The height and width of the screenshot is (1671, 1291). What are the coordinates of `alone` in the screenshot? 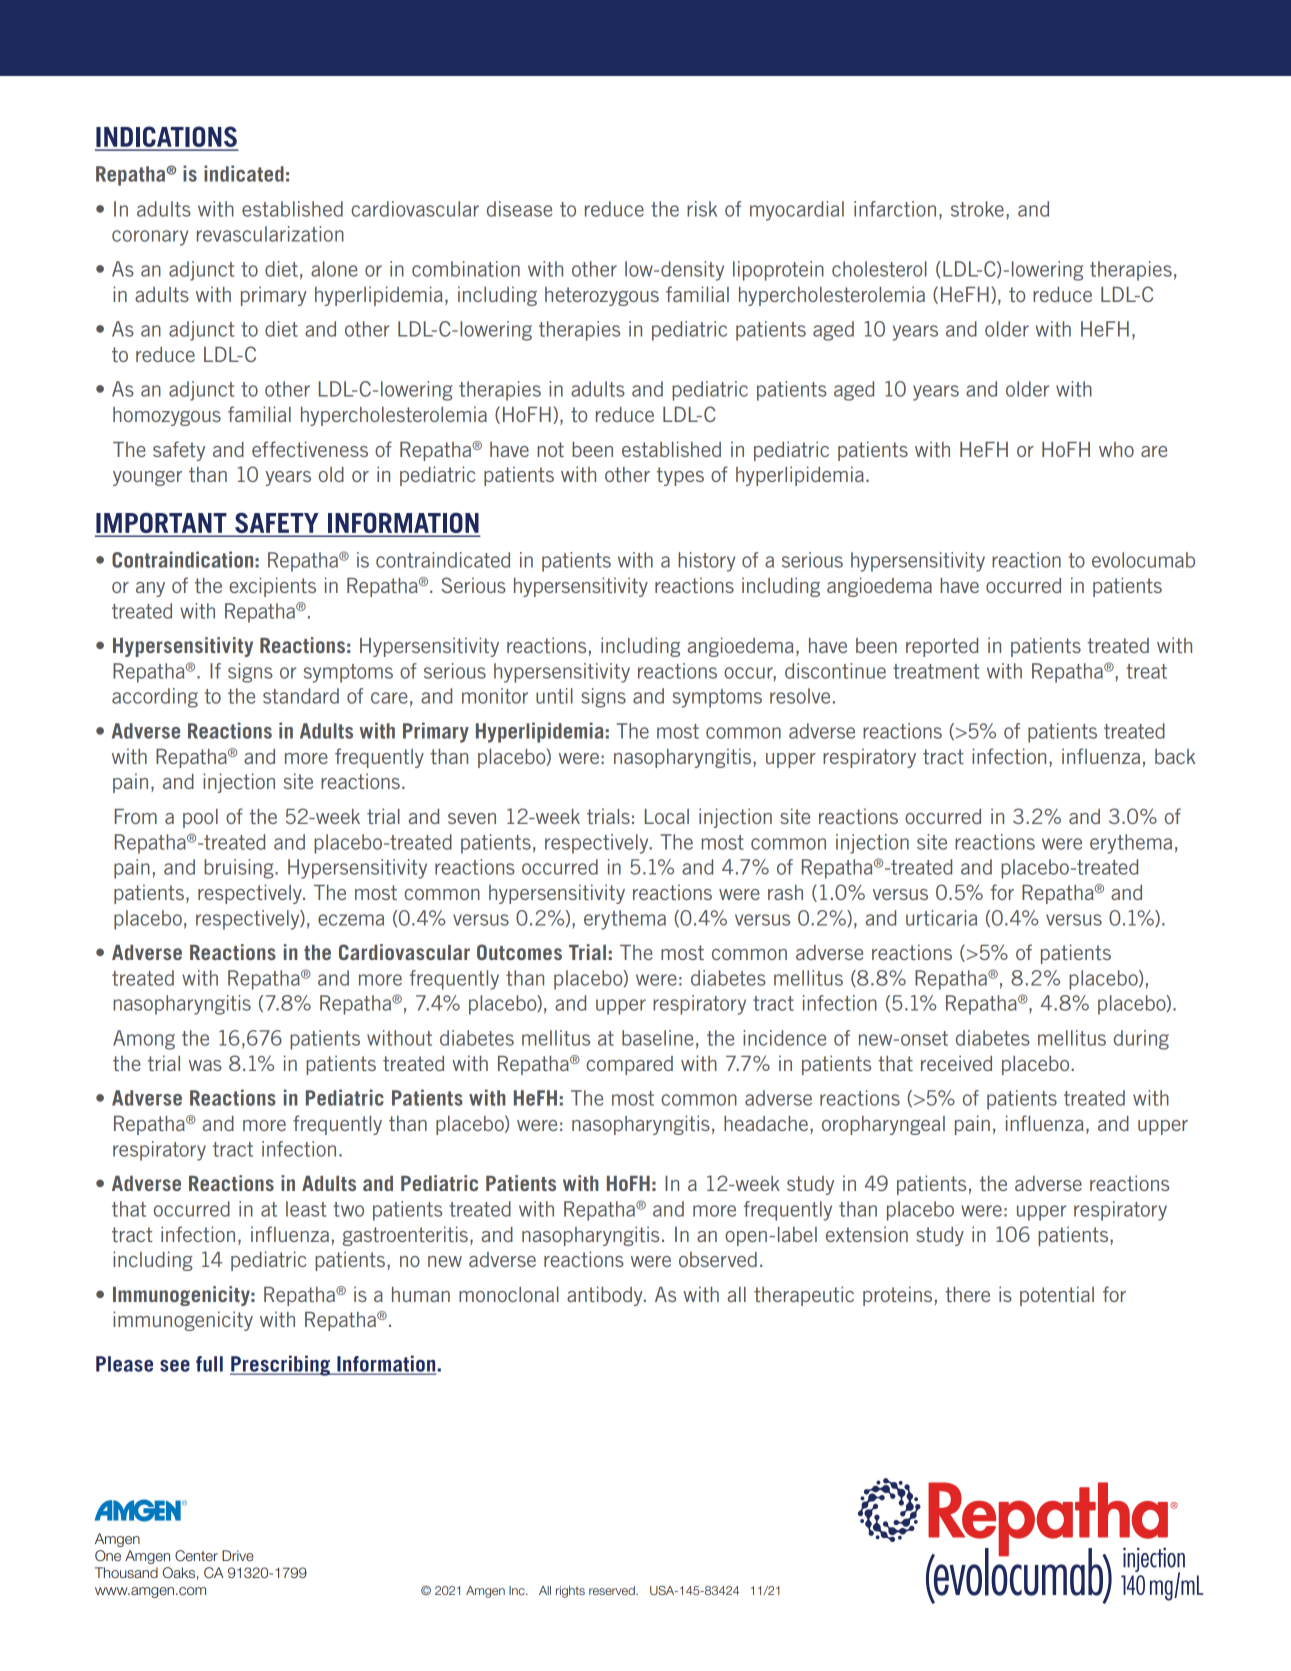 It's located at (334, 269).
